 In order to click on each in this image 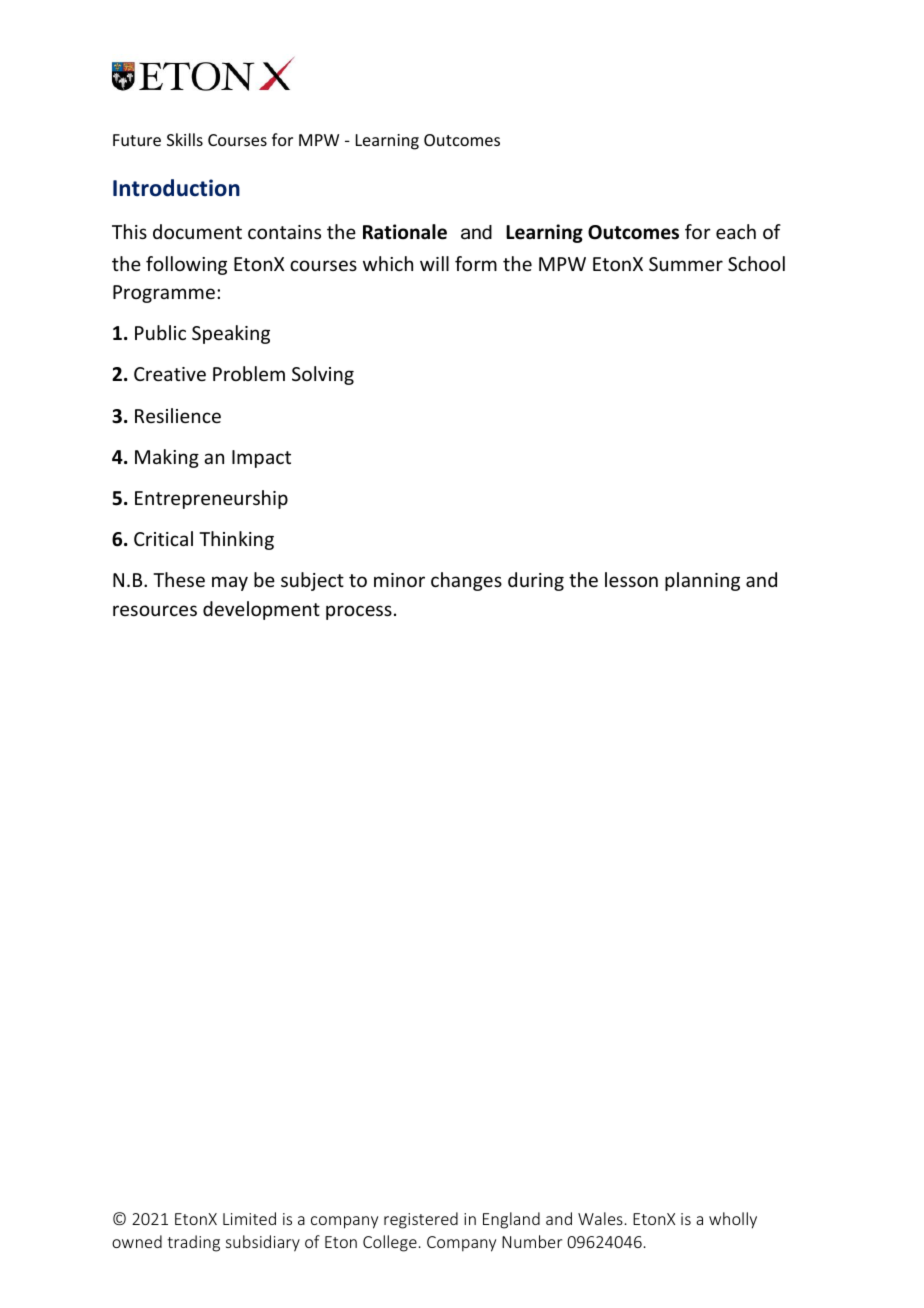, I will do `click(736, 231)`.
